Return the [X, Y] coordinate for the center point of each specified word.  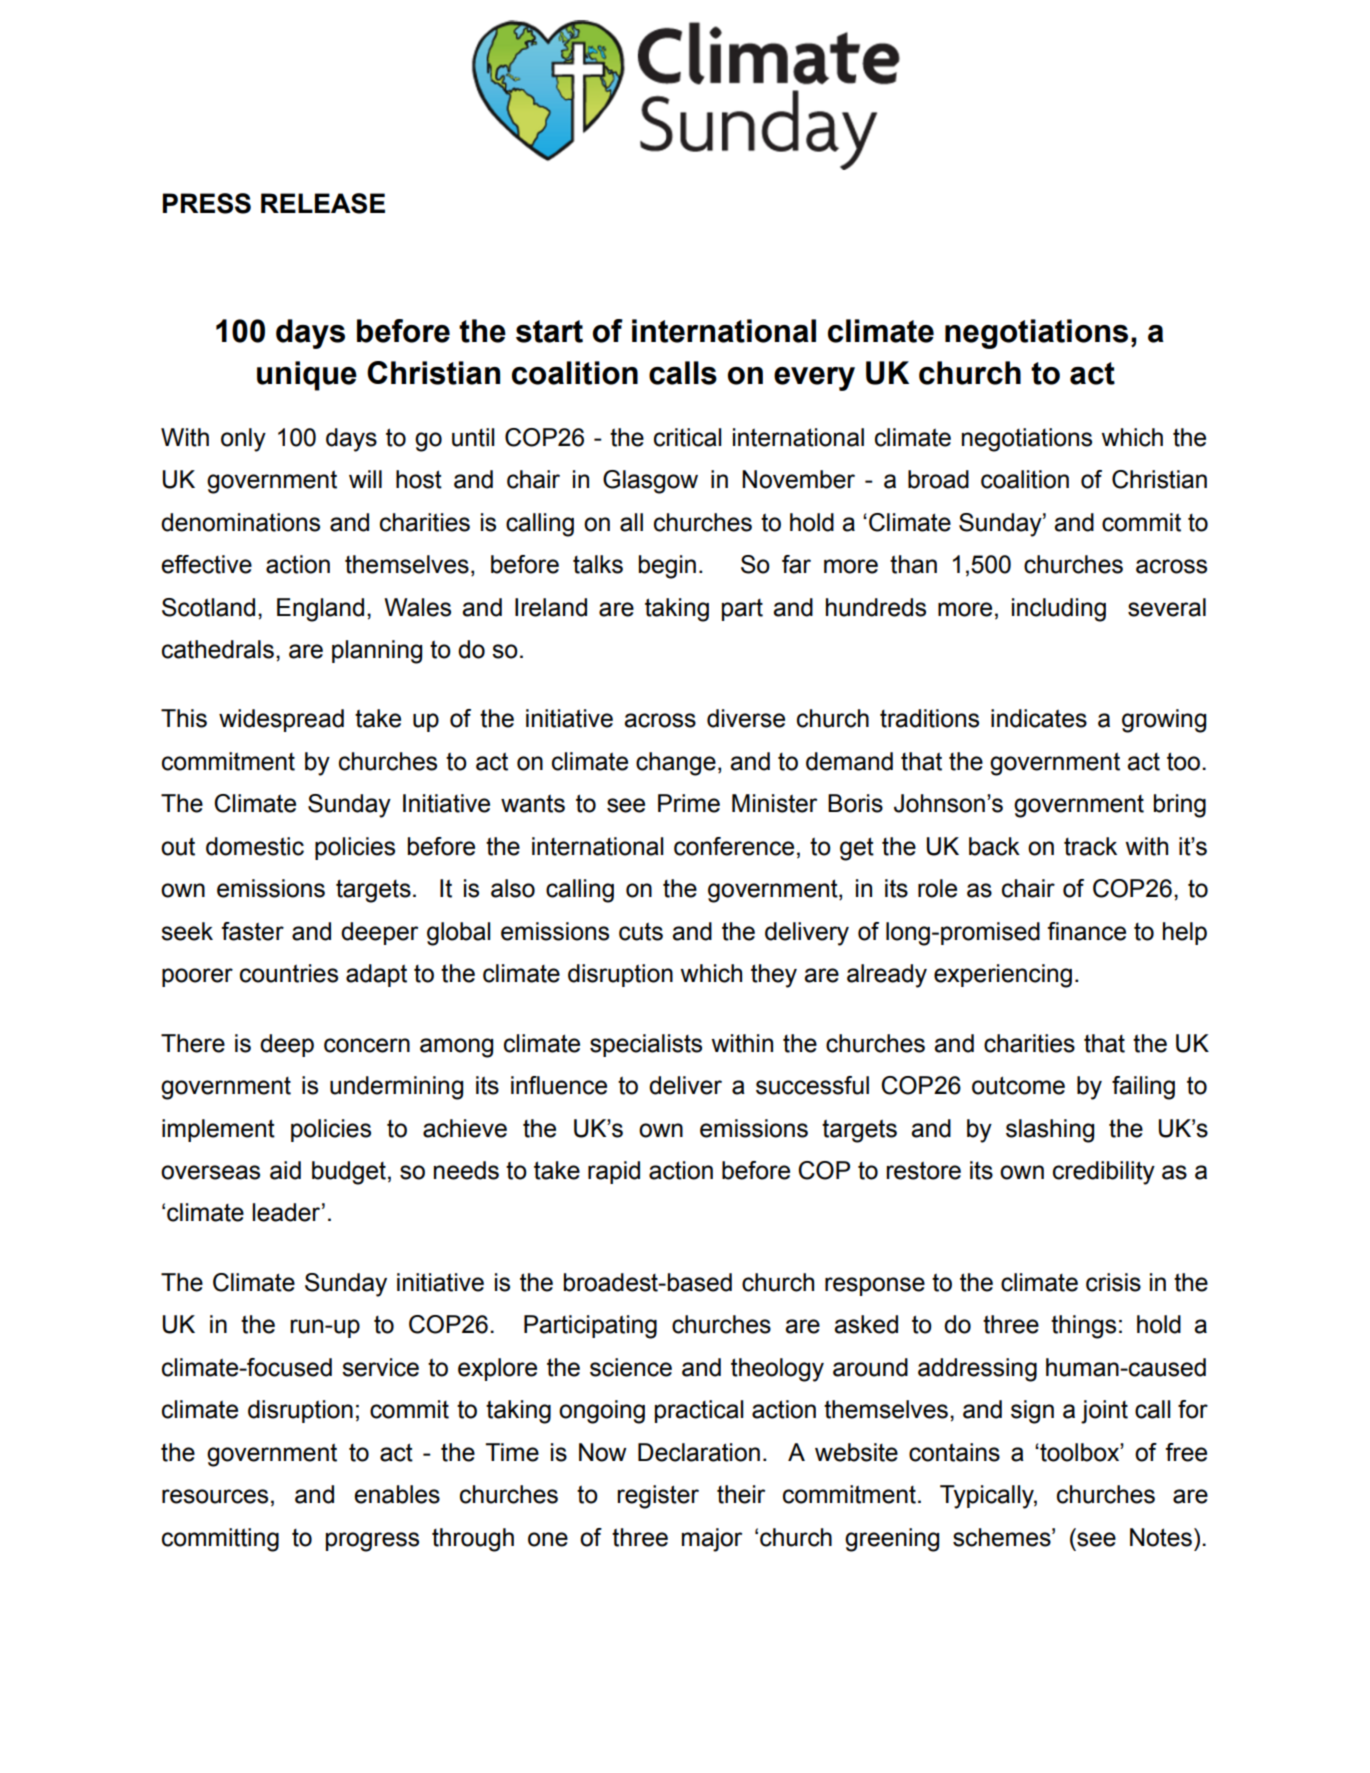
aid [285, 1170]
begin [667, 567]
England [320, 610]
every [814, 379]
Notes [1161, 1537]
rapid [614, 1172]
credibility [1104, 1173]
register [658, 1497]
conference [734, 846]
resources [215, 1496]
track [1090, 846]
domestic [255, 846]
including [1059, 610]
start [549, 331]
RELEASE [323, 203]
